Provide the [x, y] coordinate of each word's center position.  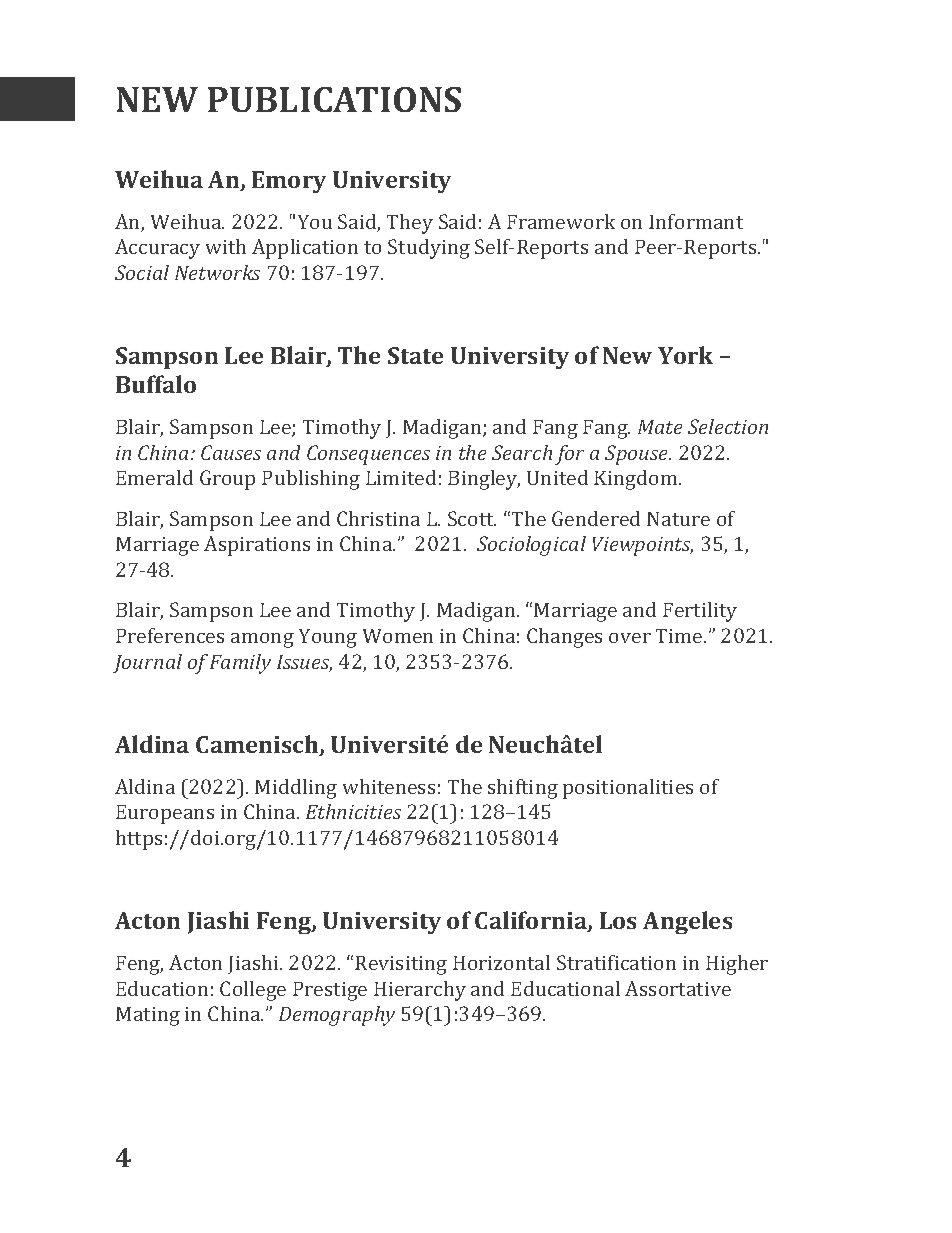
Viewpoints [643, 546]
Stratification [616, 962]
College [253, 991]
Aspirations [257, 546]
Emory [289, 182]
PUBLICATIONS [334, 99]
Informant [696, 221]
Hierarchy [420, 991]
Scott [472, 518]
